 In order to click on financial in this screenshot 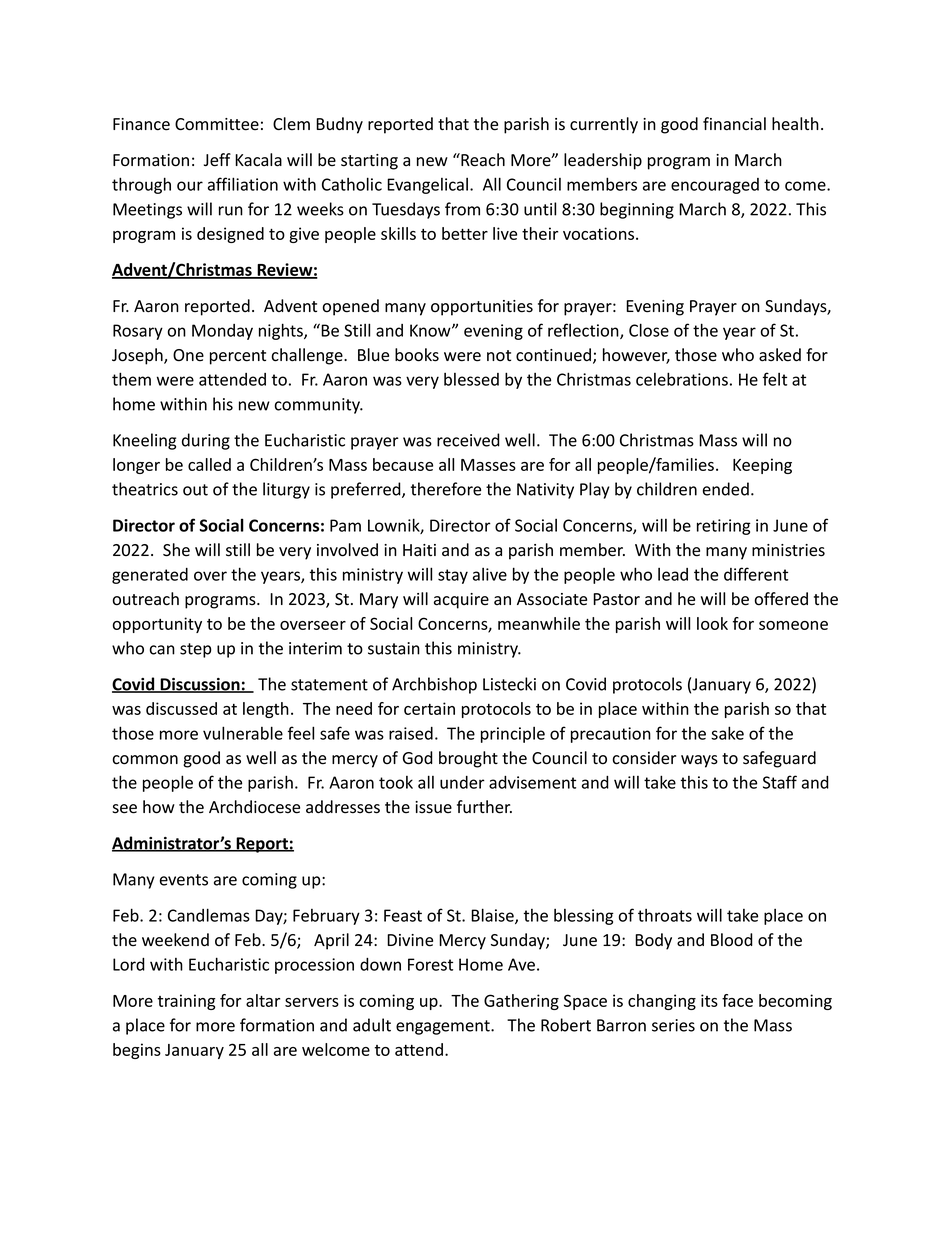, I will do `click(734, 124)`.
